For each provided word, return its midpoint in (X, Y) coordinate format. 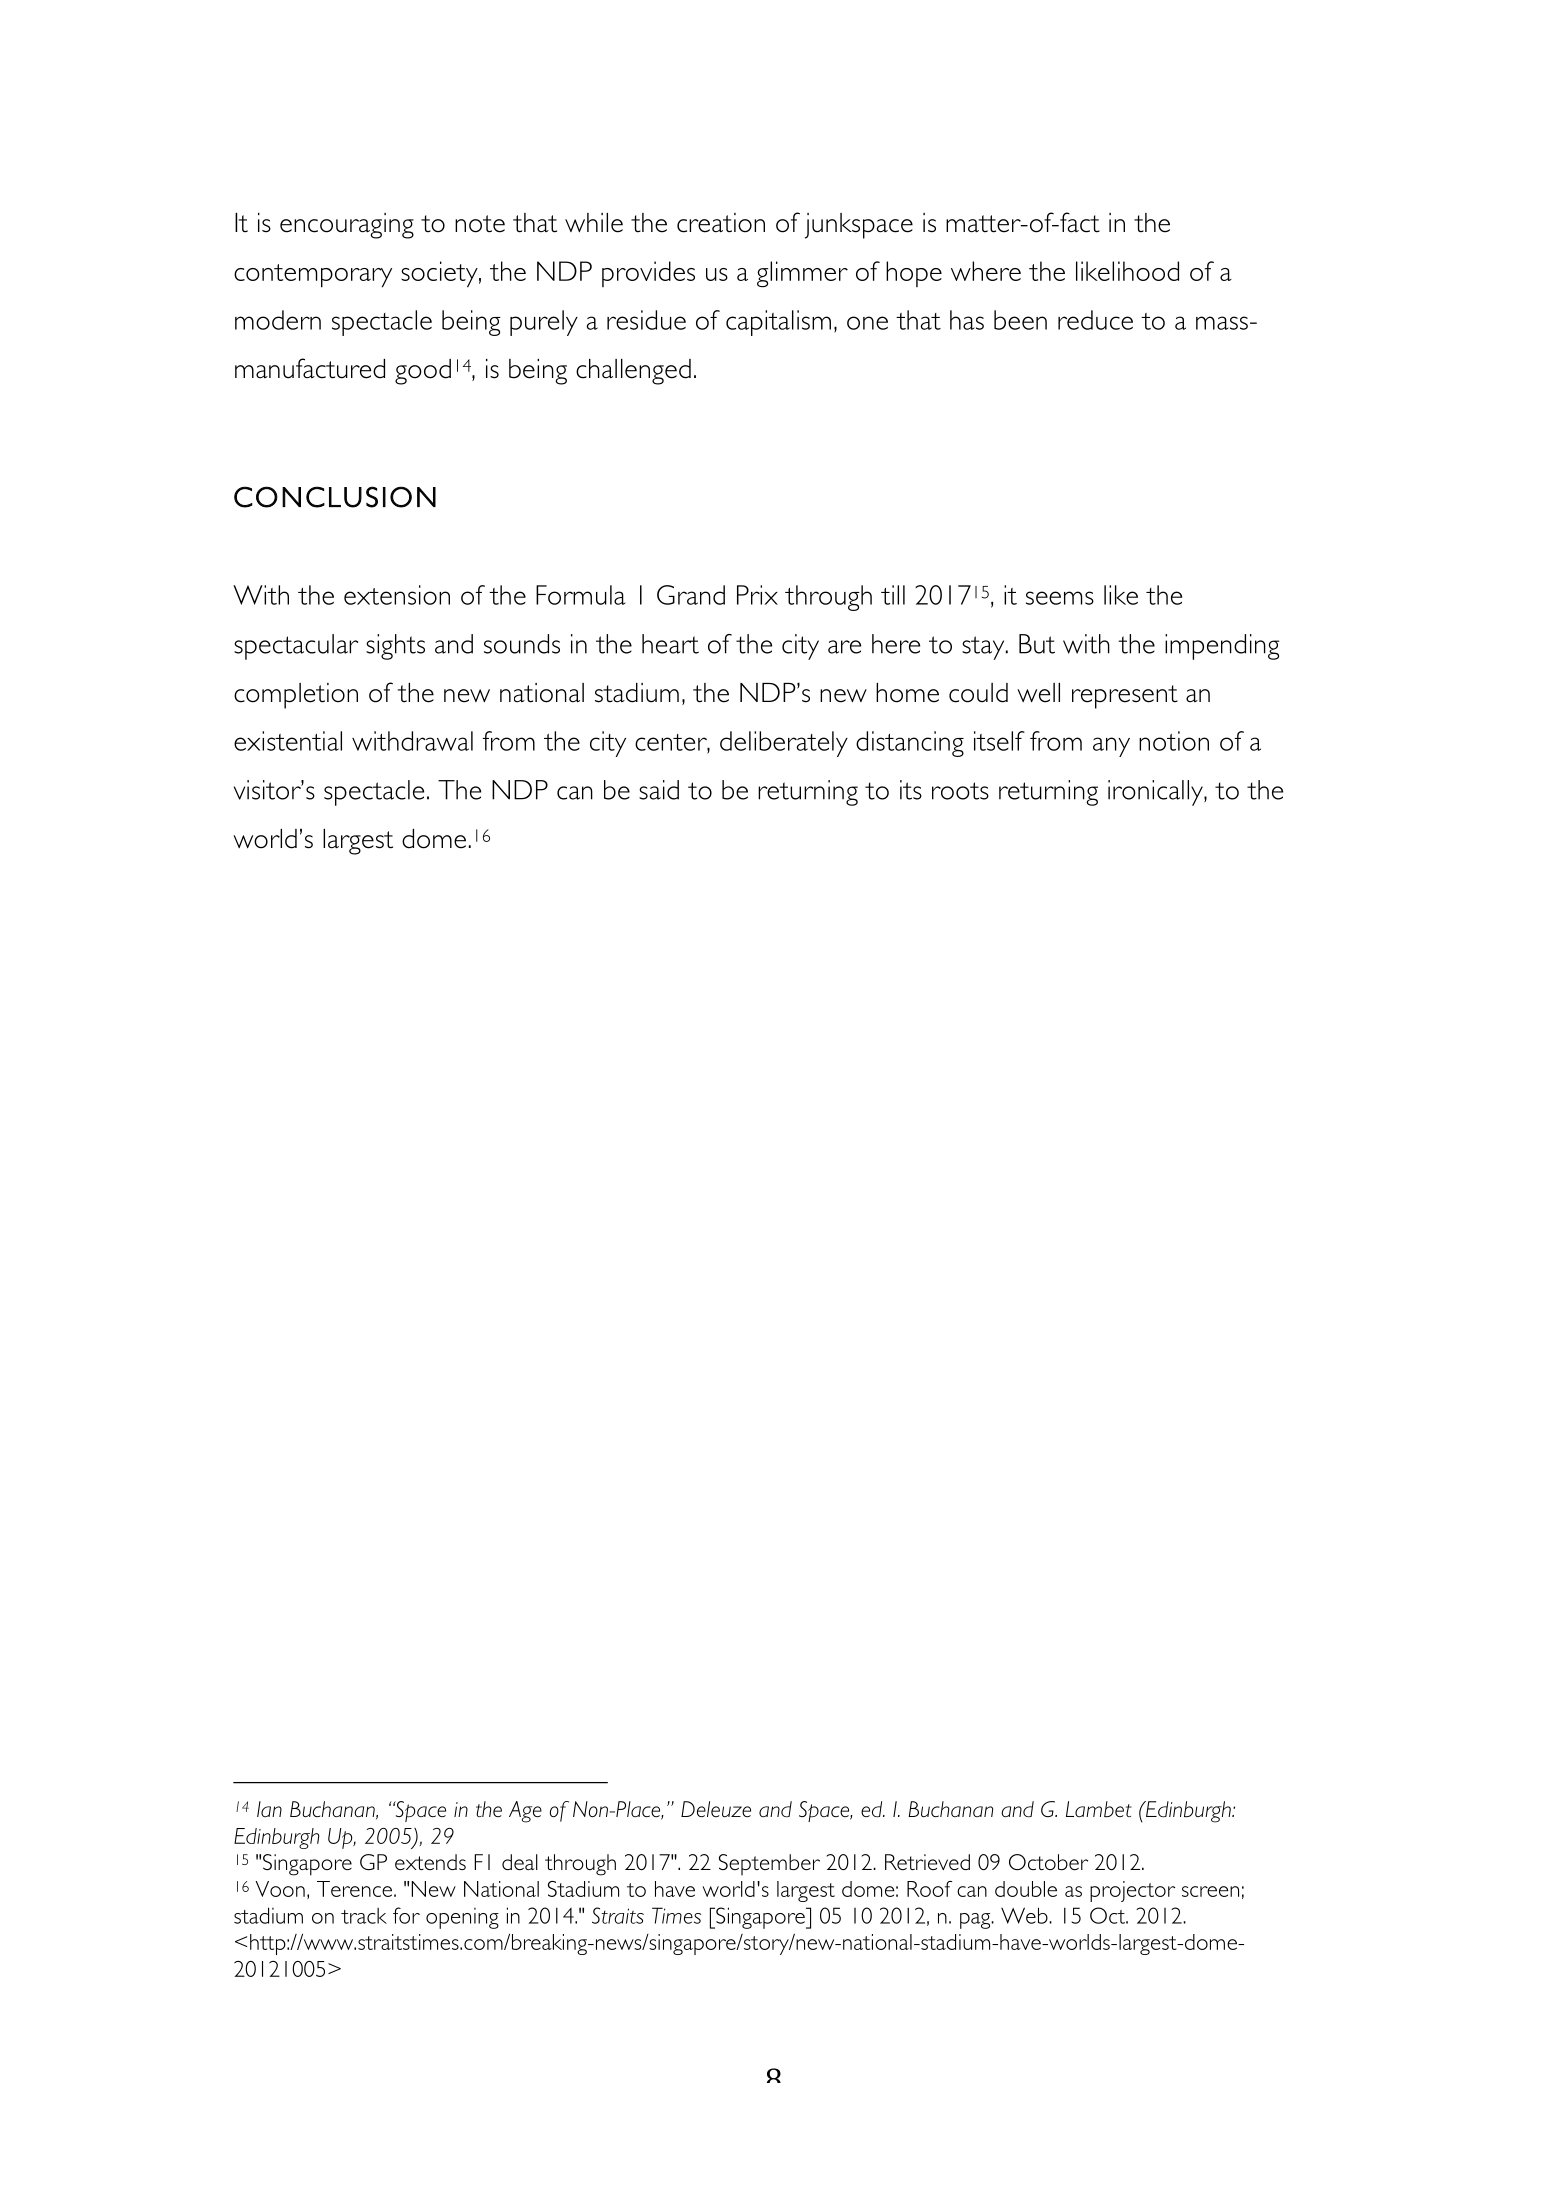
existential (288, 741)
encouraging (347, 226)
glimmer (802, 274)
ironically (1156, 793)
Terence (354, 1889)
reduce (1095, 320)
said (659, 790)
